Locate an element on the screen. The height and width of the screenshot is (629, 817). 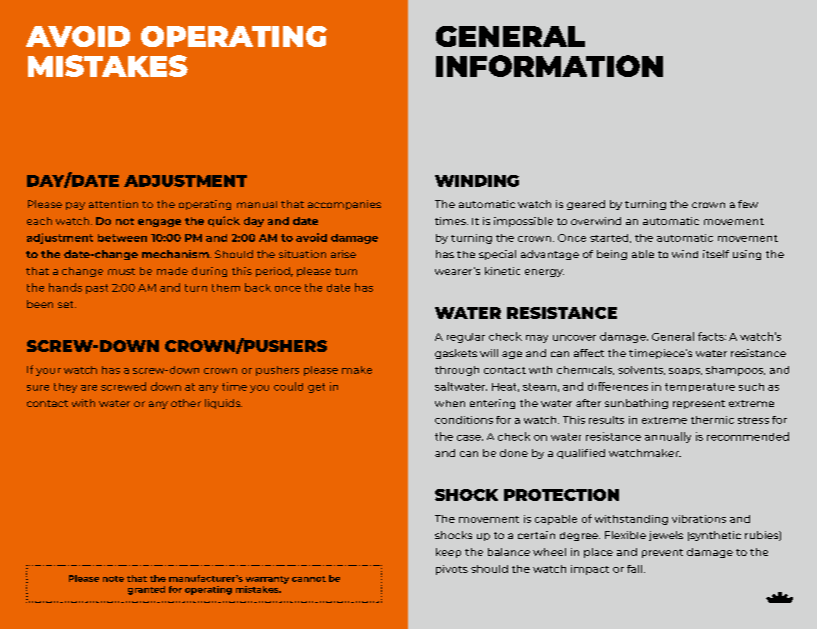
INFORMATION is located at coordinates (549, 66).
